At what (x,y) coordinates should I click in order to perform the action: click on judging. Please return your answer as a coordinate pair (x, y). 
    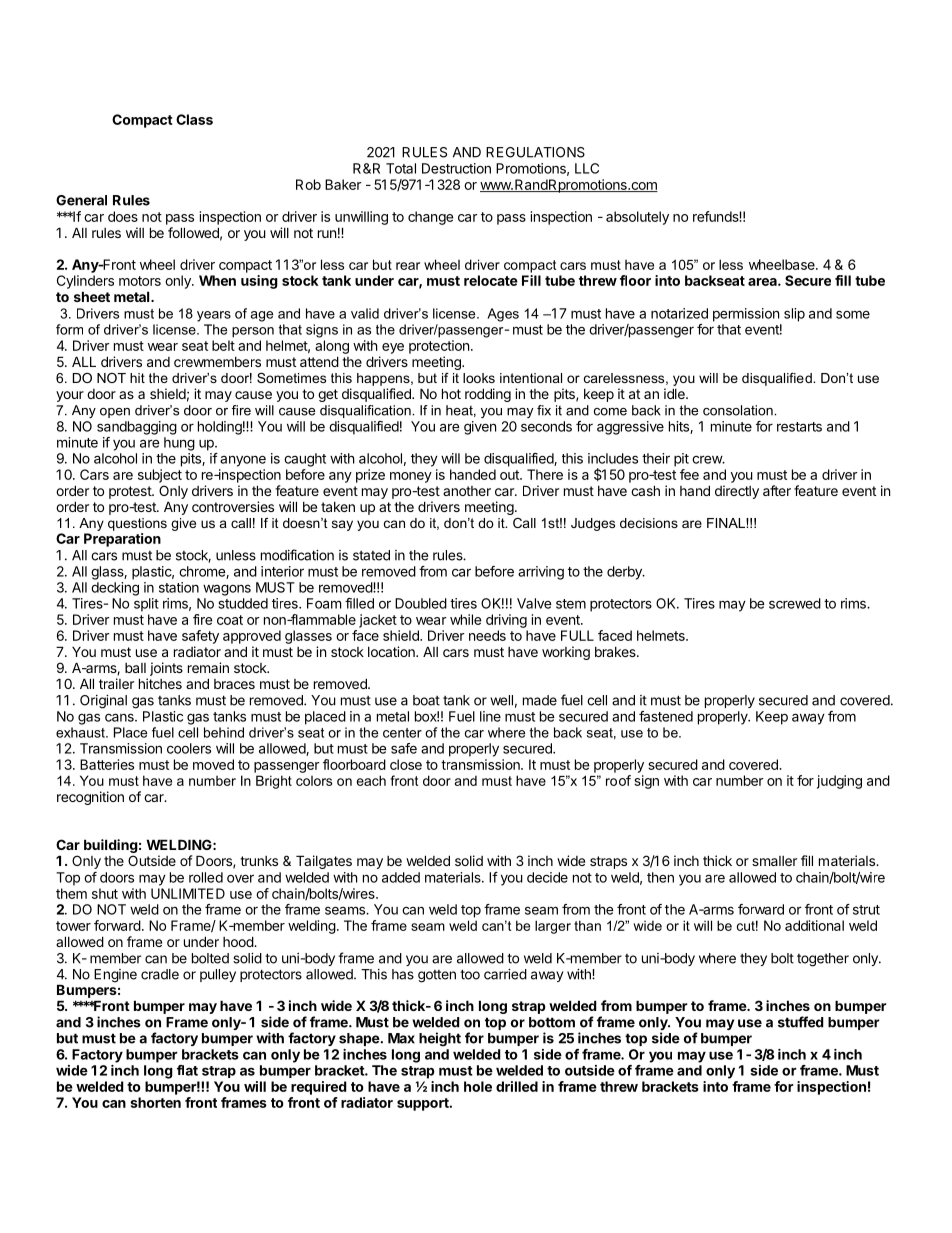
    Looking at the image, I should click on (839, 782).
